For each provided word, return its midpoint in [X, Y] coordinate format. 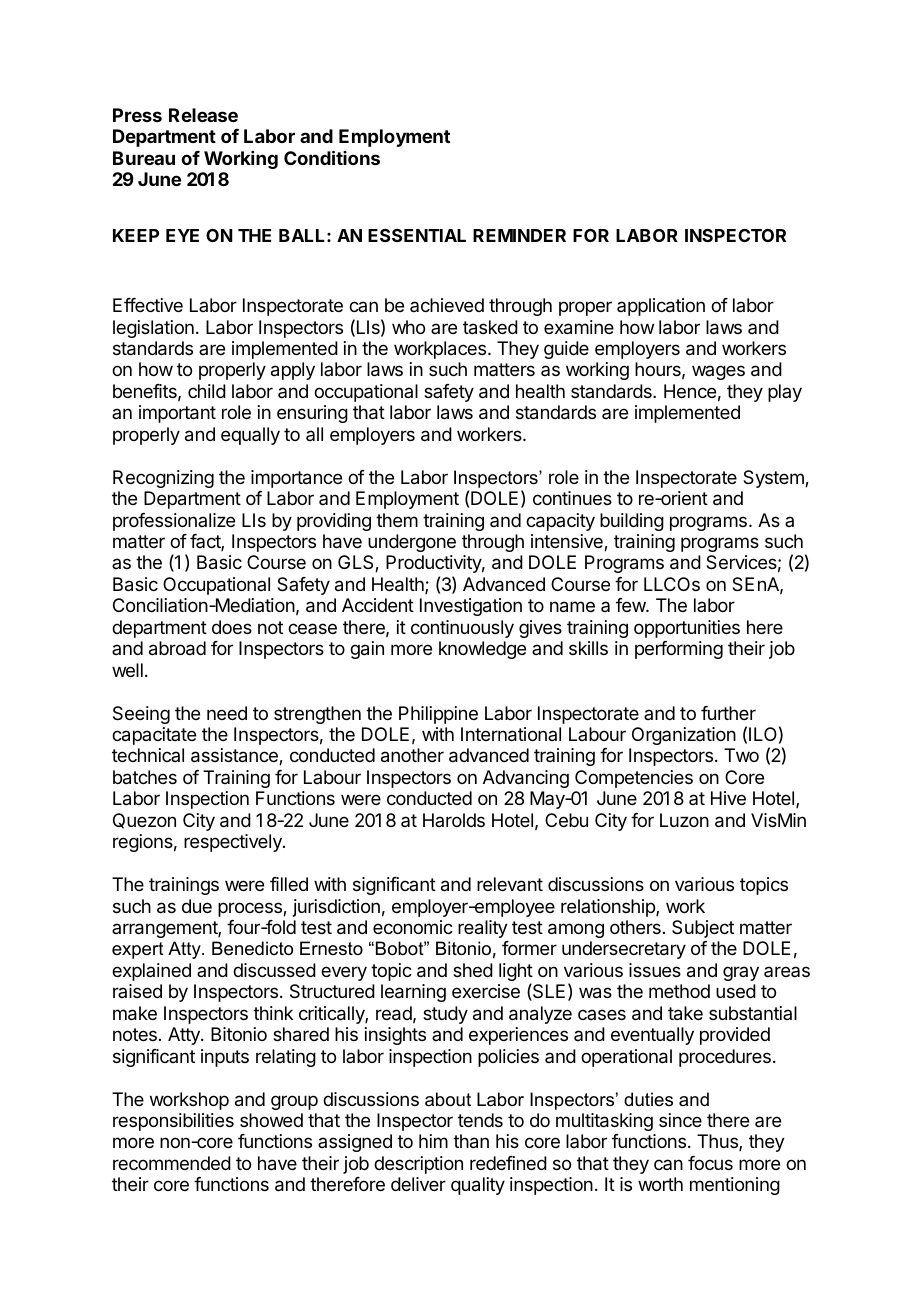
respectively [234, 843]
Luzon [684, 820]
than [471, 1141]
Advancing [526, 779]
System [774, 479]
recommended [172, 1163]
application [661, 307]
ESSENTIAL [417, 235]
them [397, 520]
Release [203, 115]
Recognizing [163, 479]
